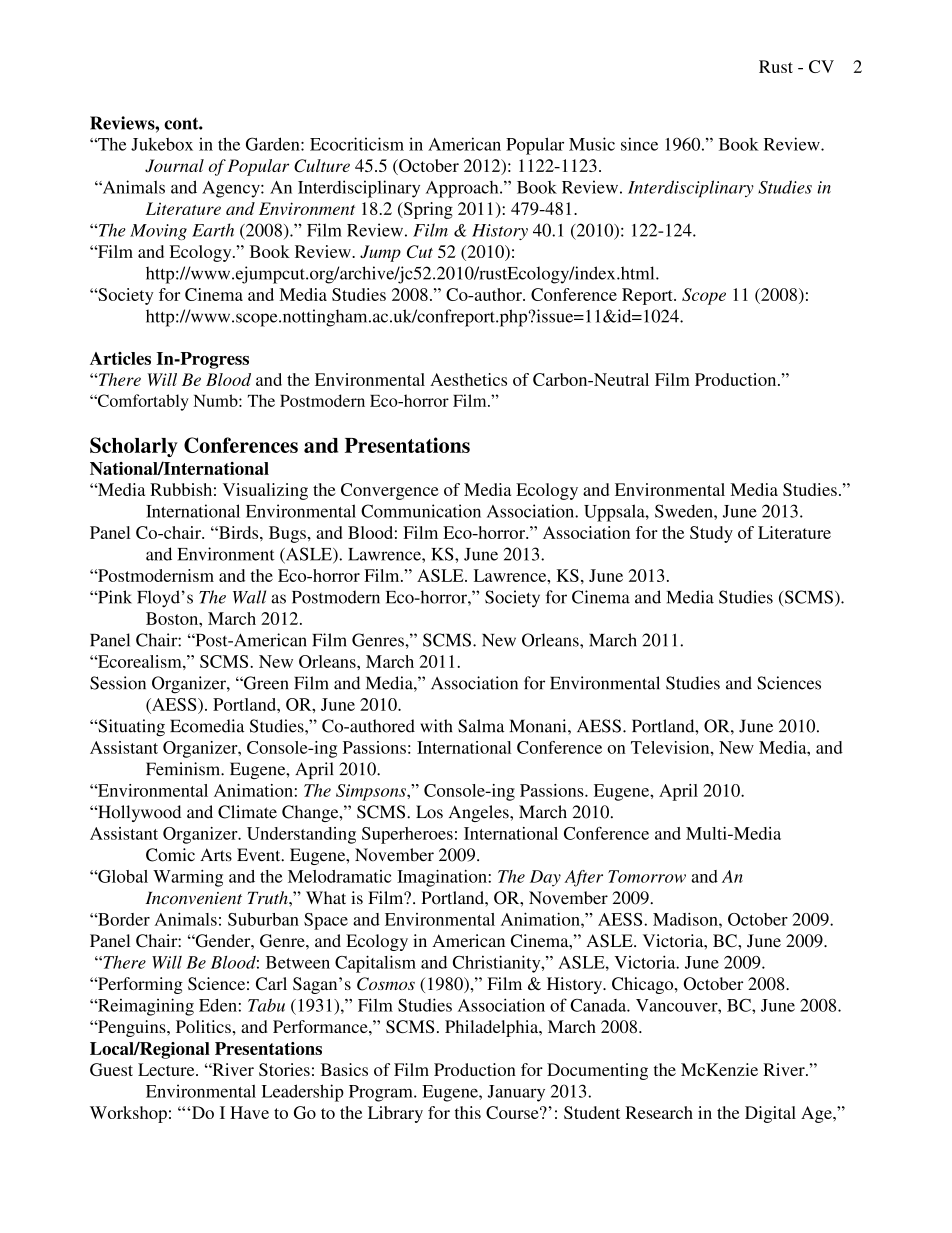 The height and width of the screenshot is (1233, 952). What do you see at coordinates (639, 144) in the screenshot?
I see `since` at bounding box center [639, 144].
